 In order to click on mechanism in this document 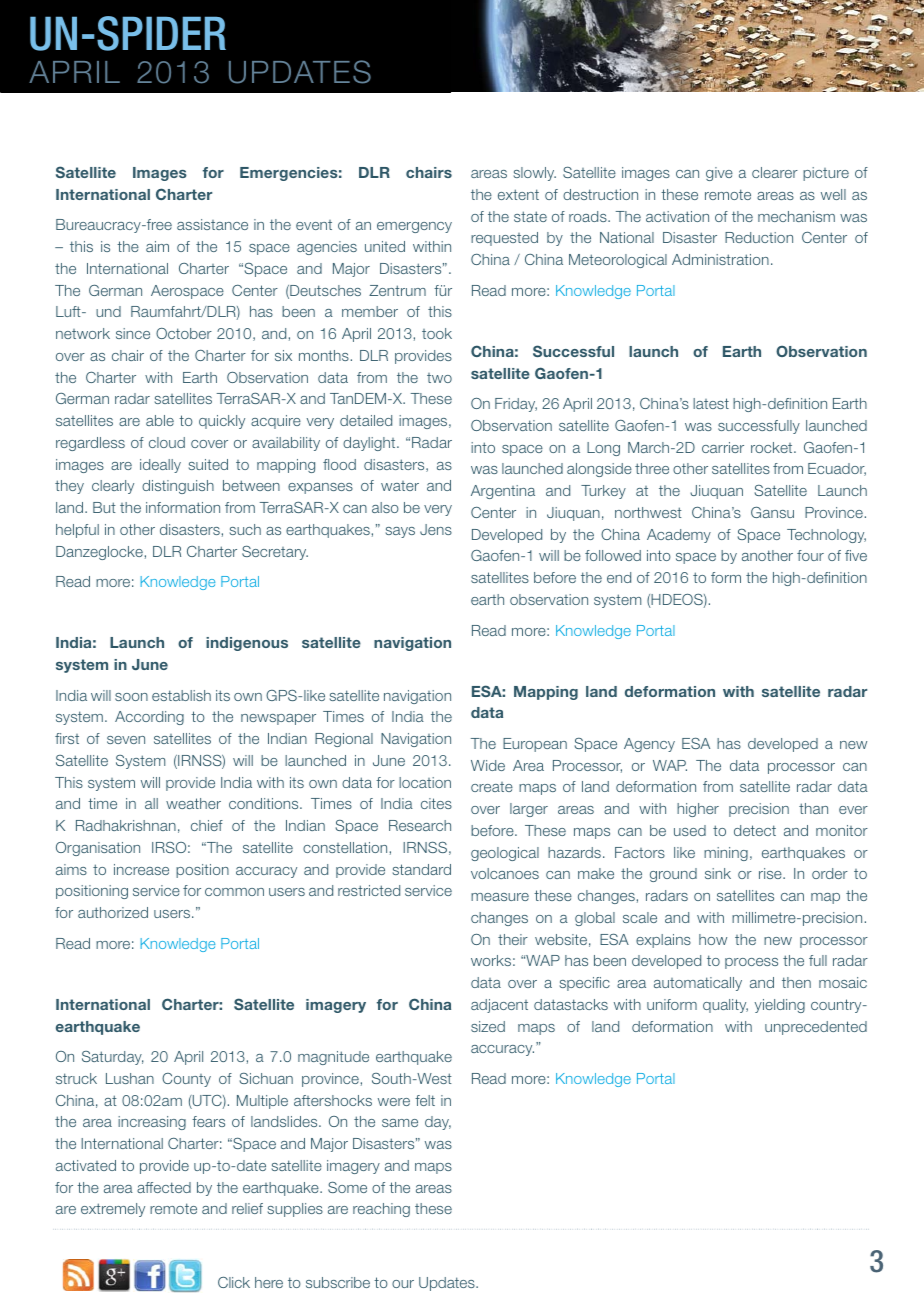, I will do `click(796, 216)`.
